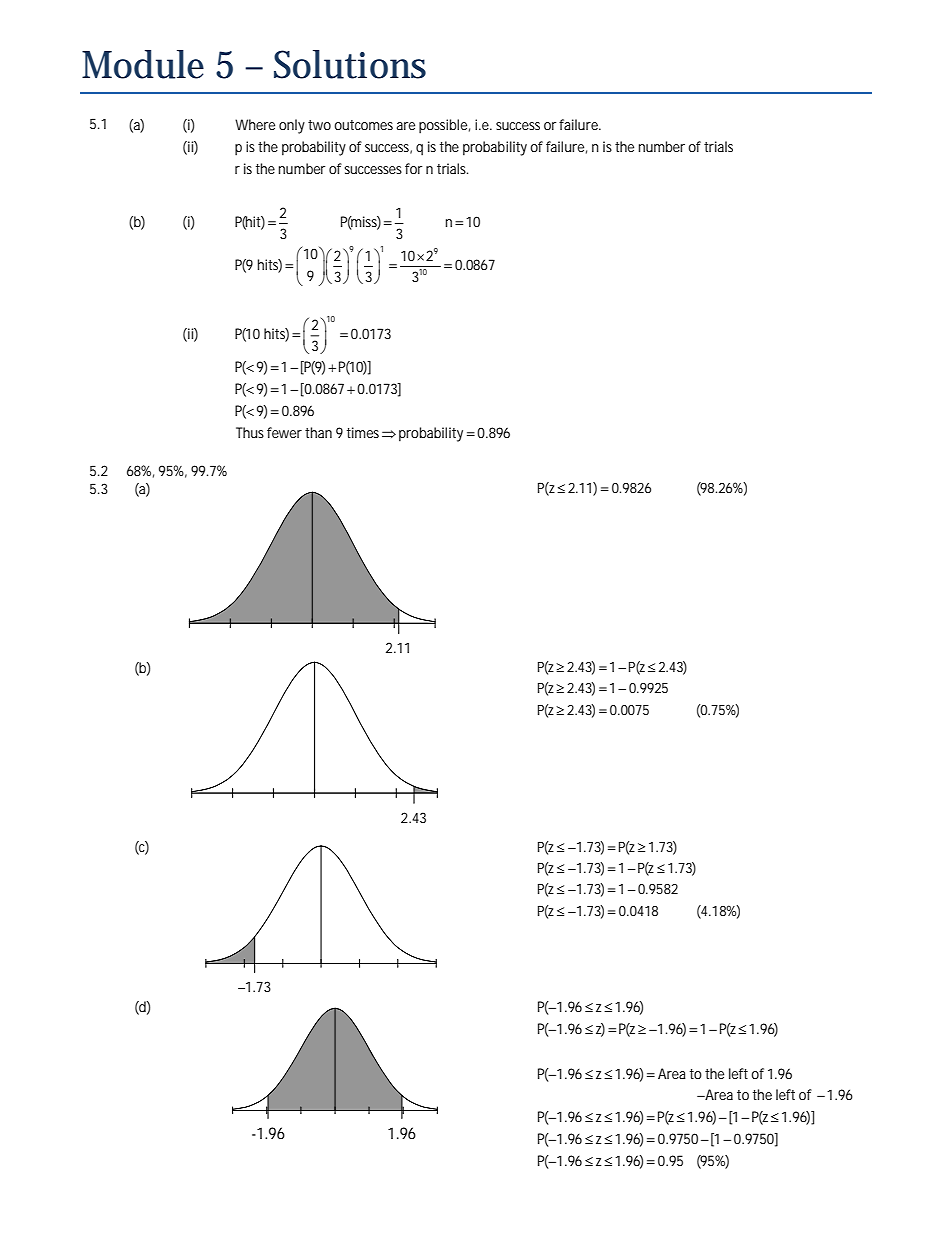 The height and width of the screenshot is (1233, 952). Describe the element at coordinates (413, 168) in the screenshot. I see `for` at that location.
